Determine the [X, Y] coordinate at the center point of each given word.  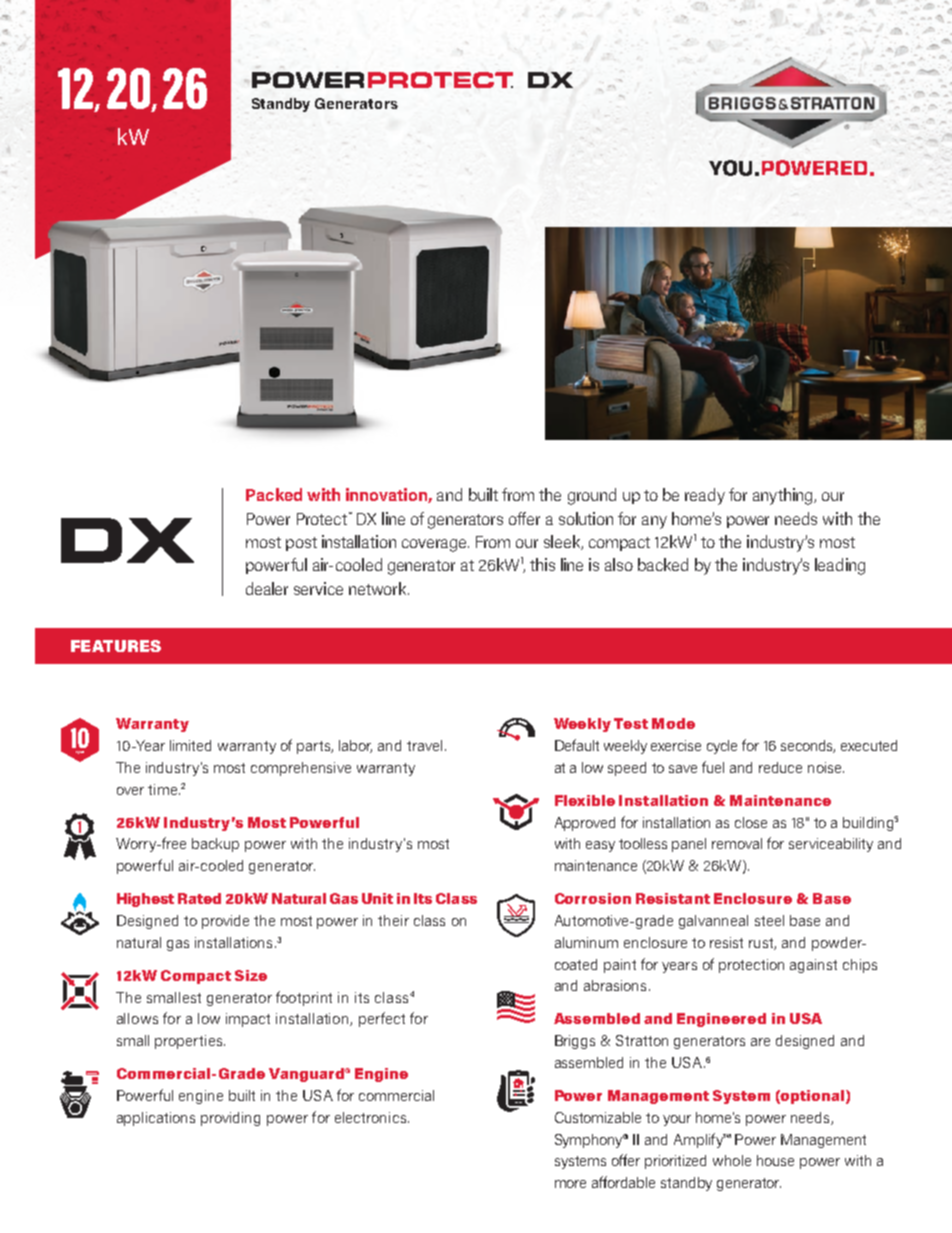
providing [230, 1119]
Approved [585, 824]
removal [737, 843]
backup [215, 845]
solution [586, 518]
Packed [274, 494]
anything [784, 496]
